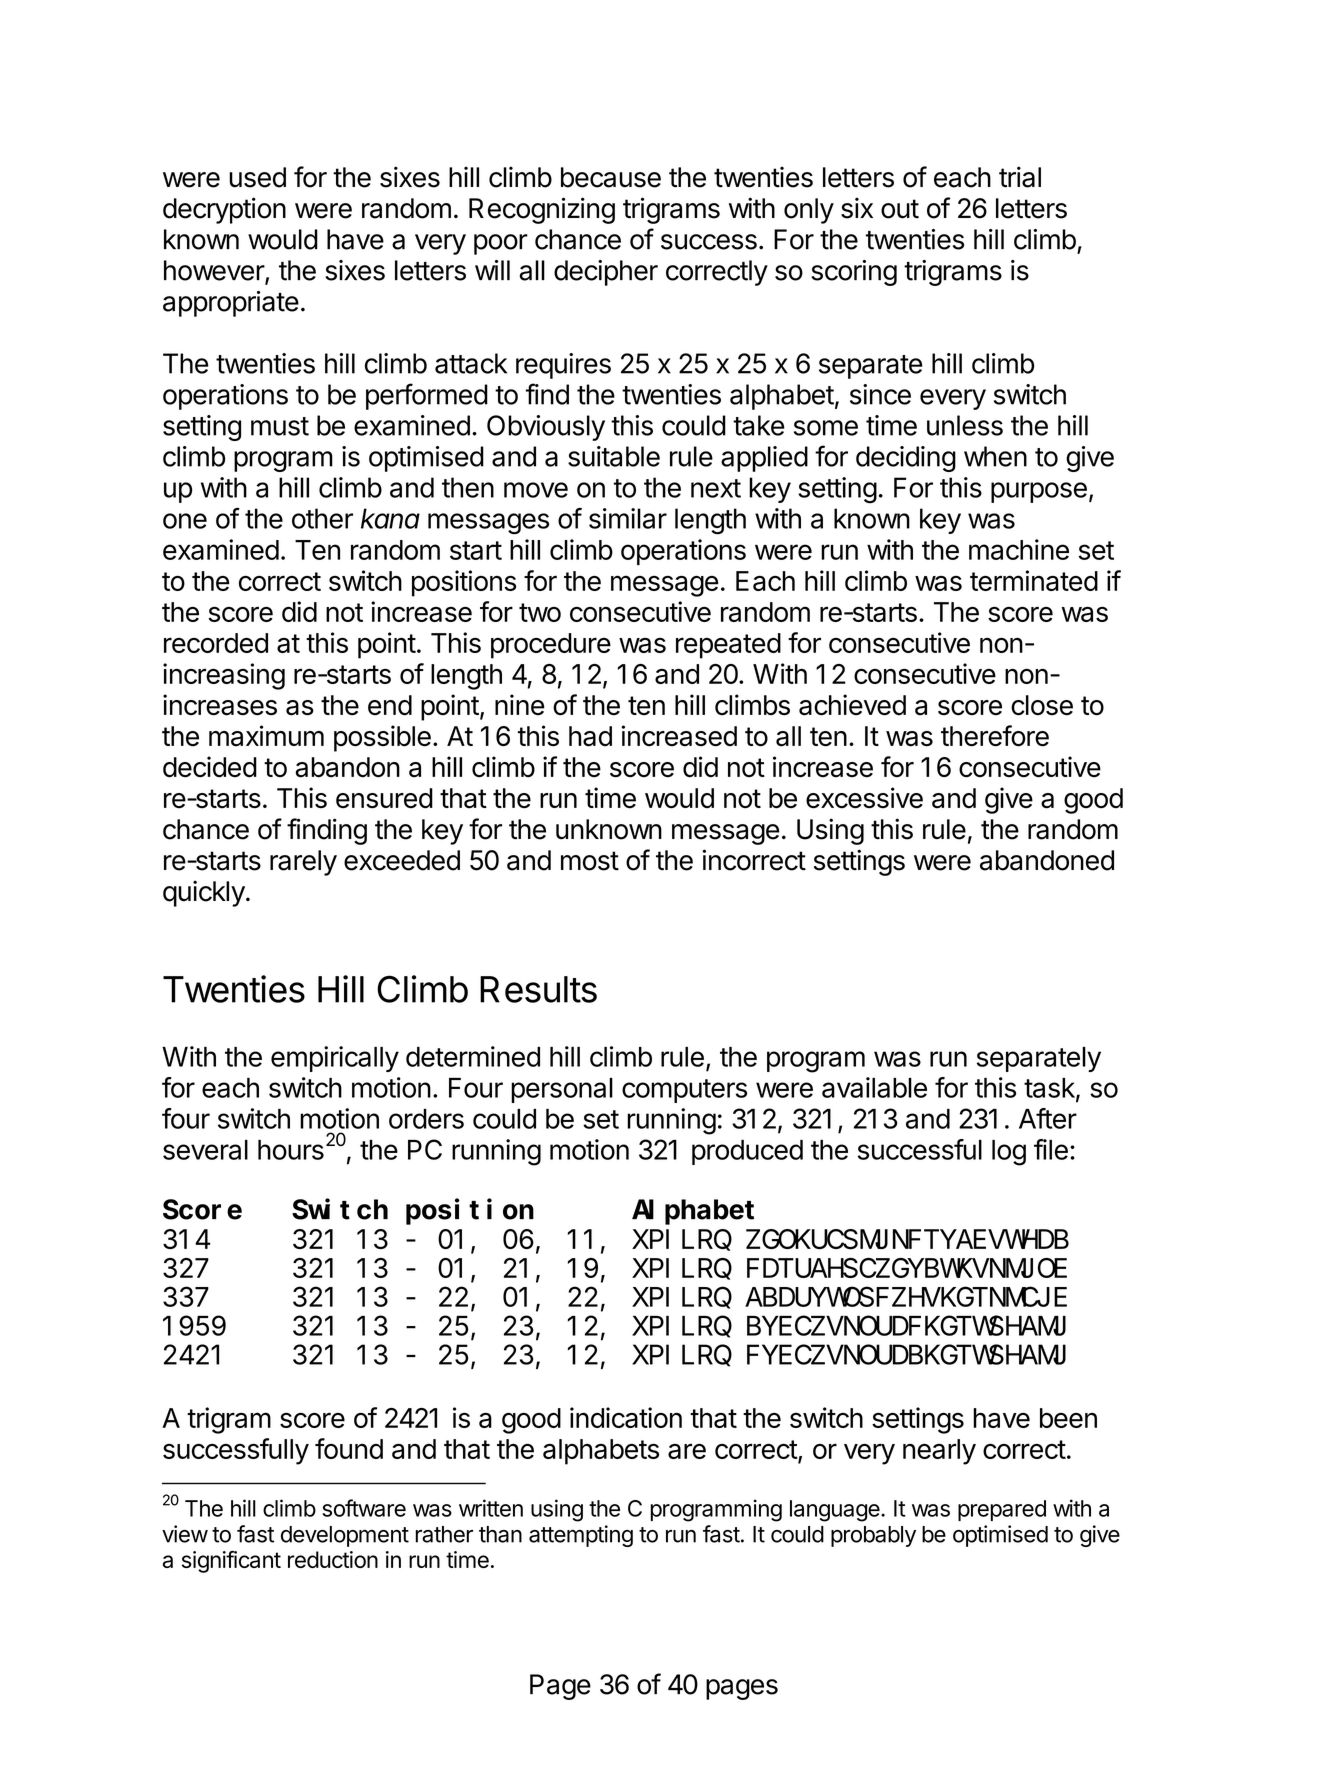  What do you see at coordinates (874, 1087) in the screenshot?
I see `available` at bounding box center [874, 1087].
